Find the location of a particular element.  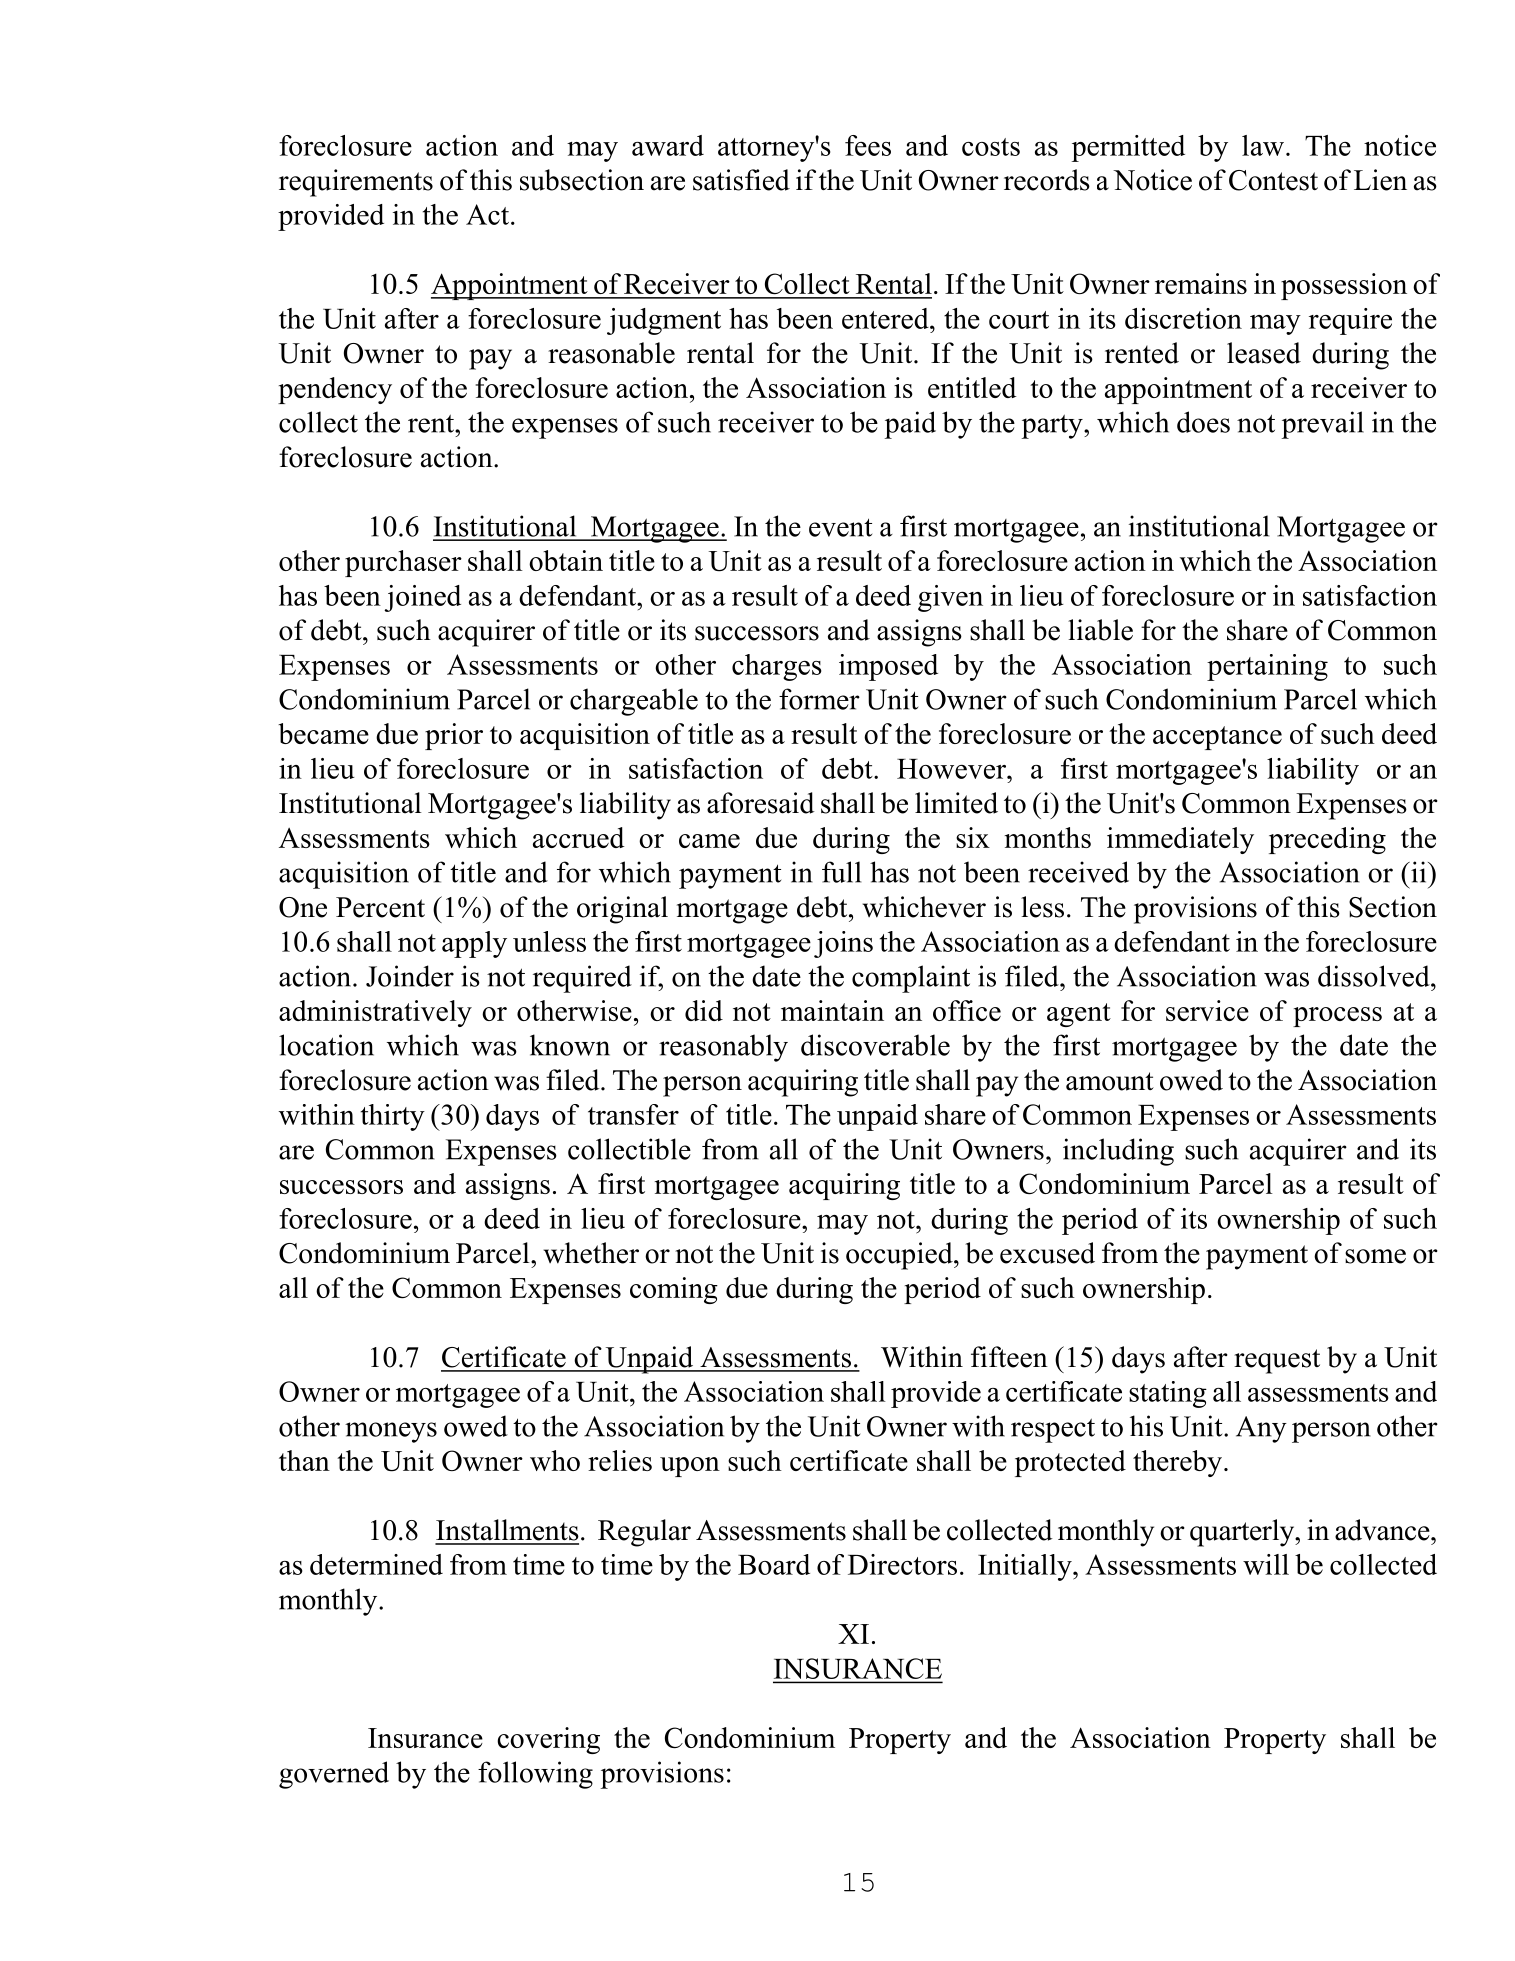

fees is located at coordinates (868, 145).
